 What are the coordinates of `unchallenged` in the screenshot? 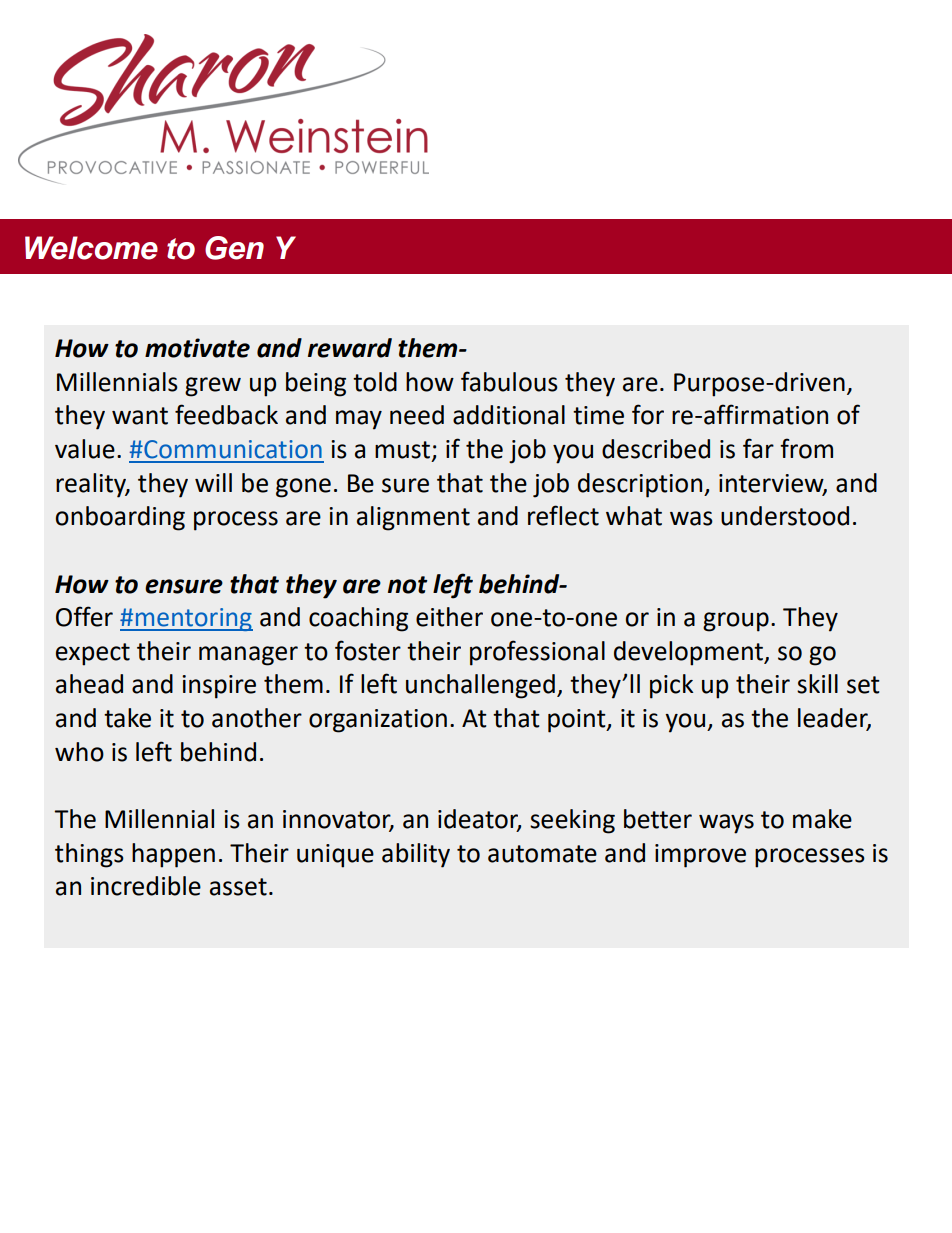 It's located at (480, 686).
